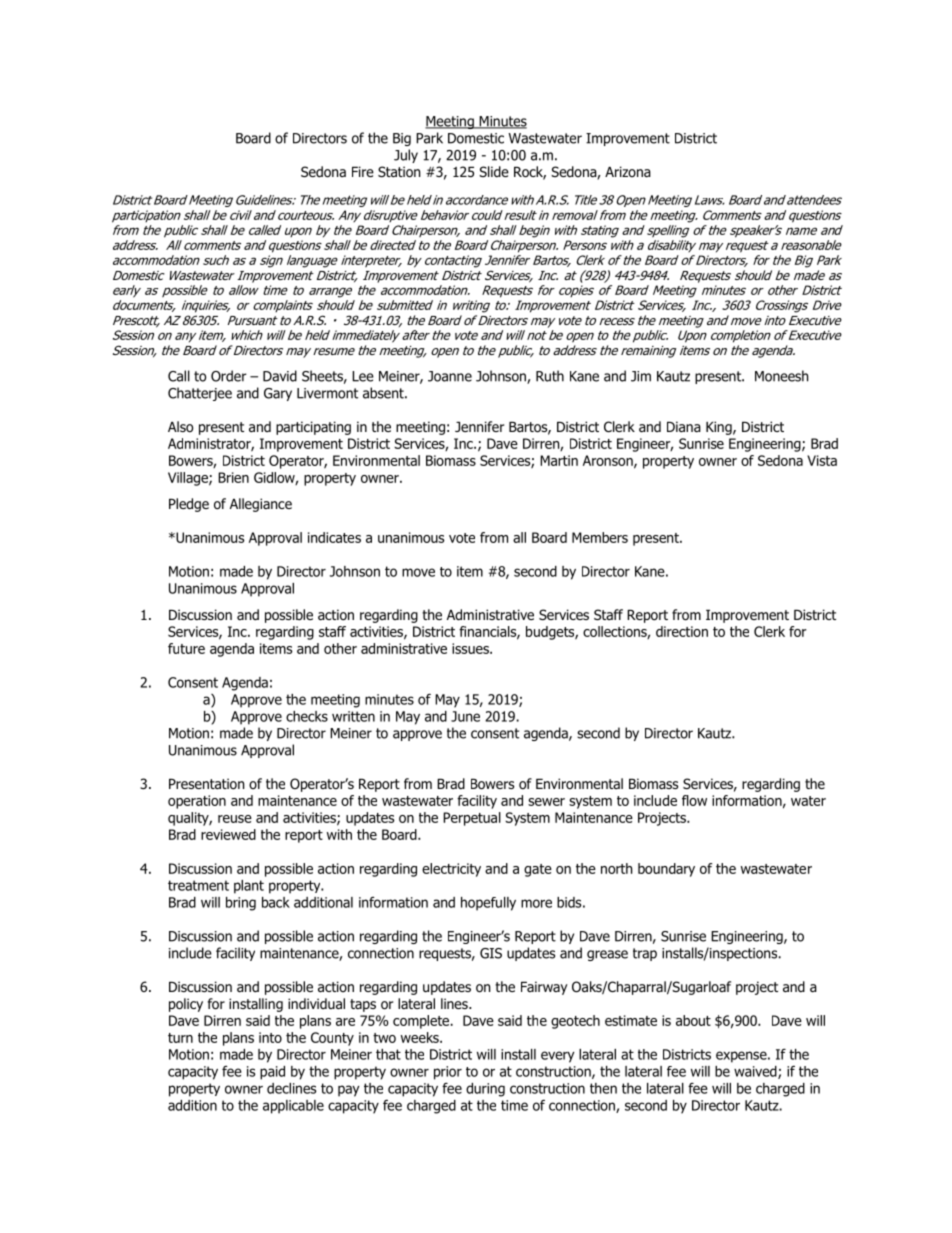  I want to click on Slide, so click(494, 171).
